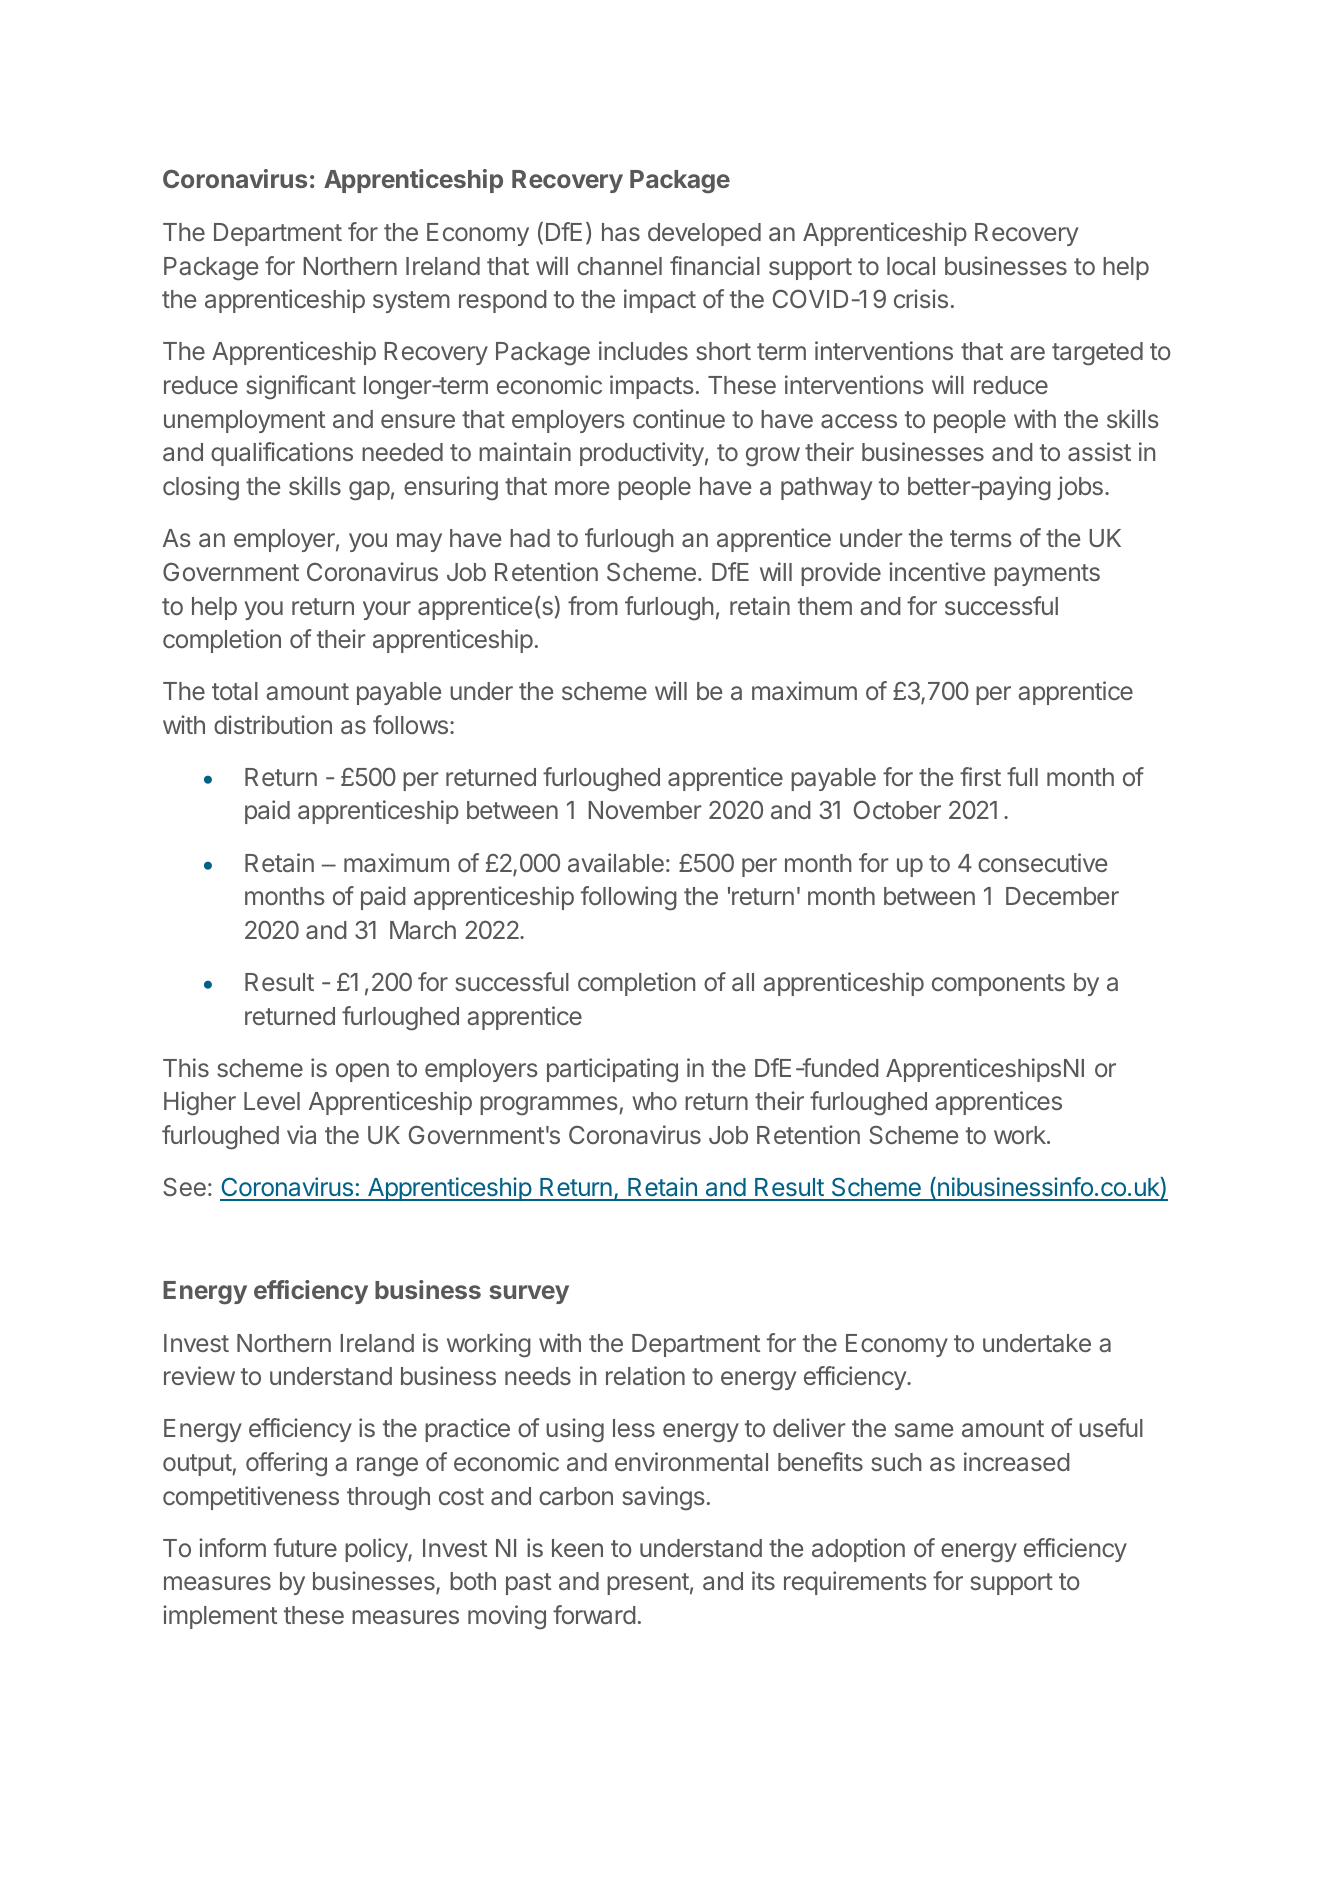  What do you see at coordinates (619, 266) in the image?
I see `channel` at bounding box center [619, 266].
